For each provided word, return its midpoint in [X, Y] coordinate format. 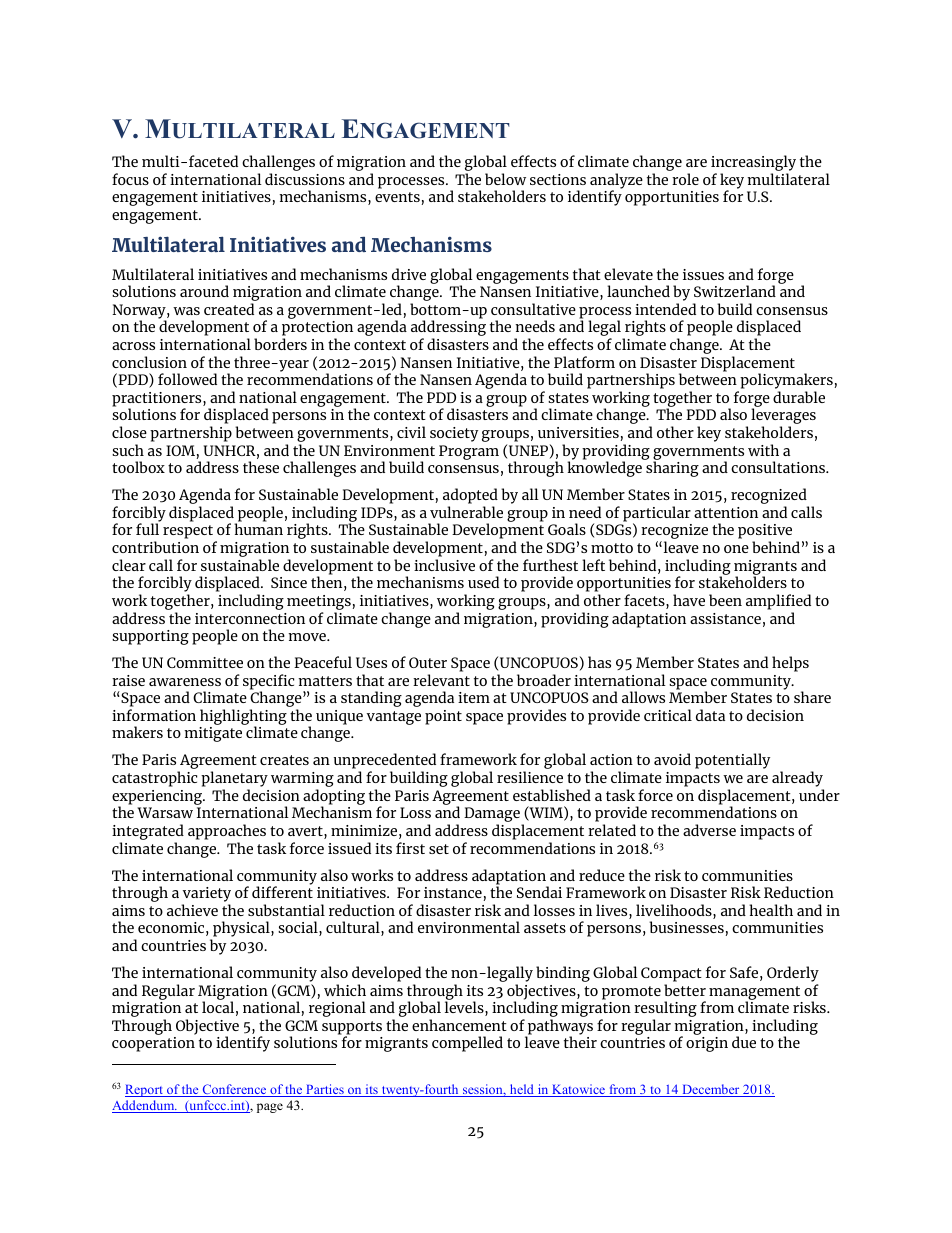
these [261, 467]
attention [726, 512]
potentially [732, 761]
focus [130, 179]
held [522, 1090]
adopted [470, 497]
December [711, 1090]
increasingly [753, 164]
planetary [234, 780]
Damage [493, 816]
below [505, 179]
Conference [234, 1090]
